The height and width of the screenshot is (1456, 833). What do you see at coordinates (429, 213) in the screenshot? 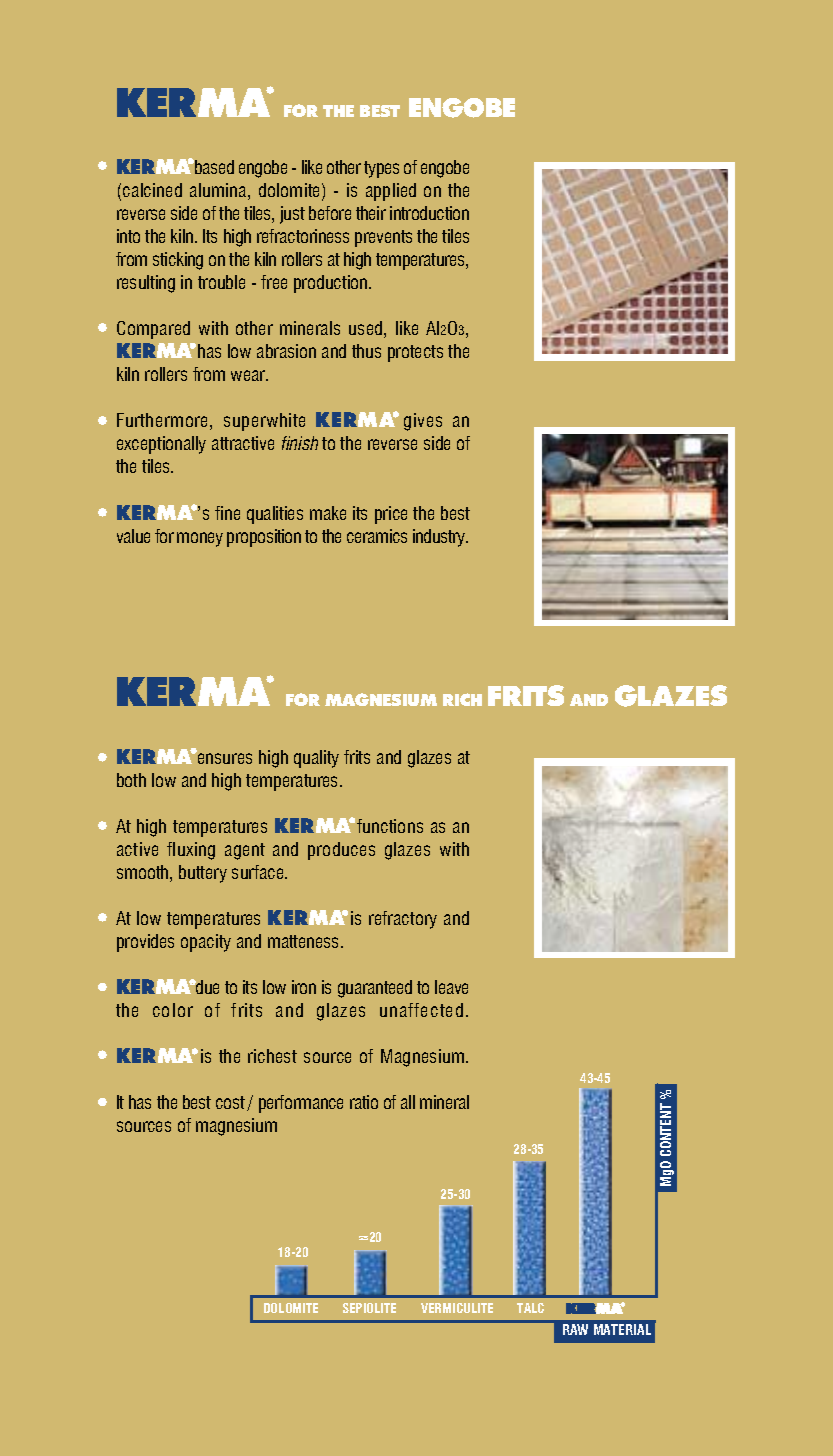
I see `introduction` at bounding box center [429, 213].
